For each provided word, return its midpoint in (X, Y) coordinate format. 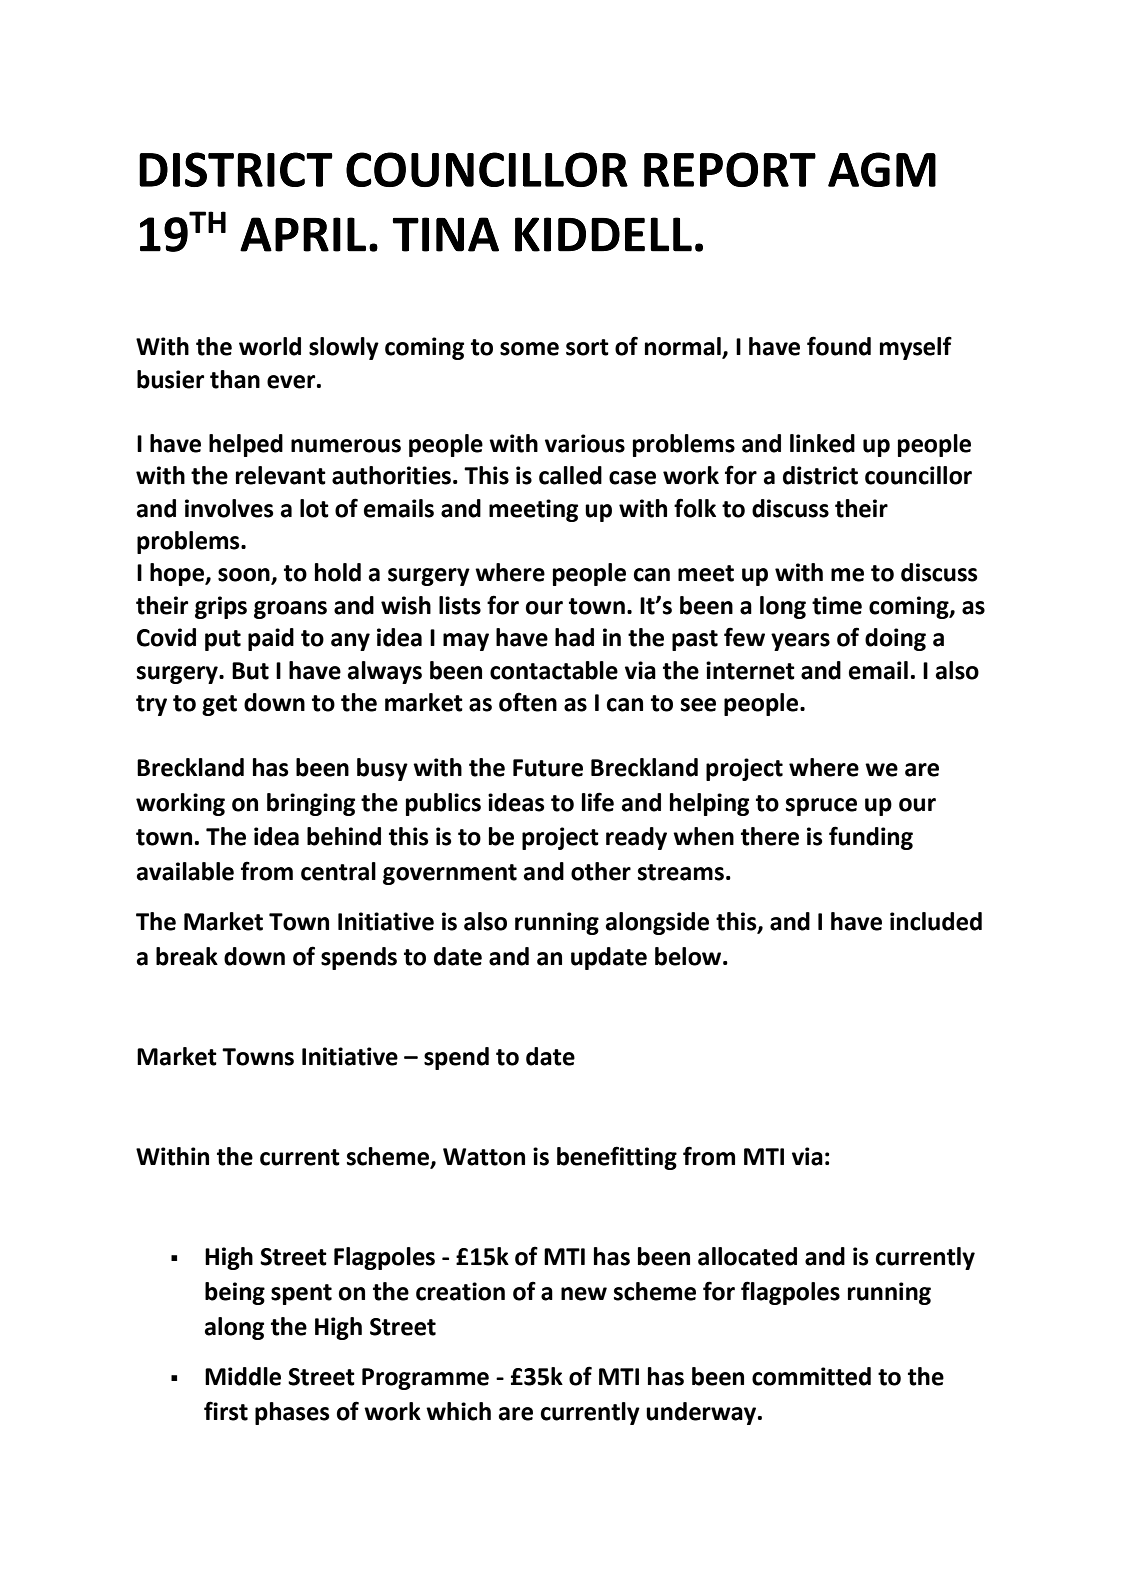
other (601, 871)
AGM (882, 169)
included (936, 921)
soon (245, 576)
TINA (445, 234)
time (837, 605)
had (574, 637)
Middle (243, 1376)
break (187, 956)
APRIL (303, 234)
